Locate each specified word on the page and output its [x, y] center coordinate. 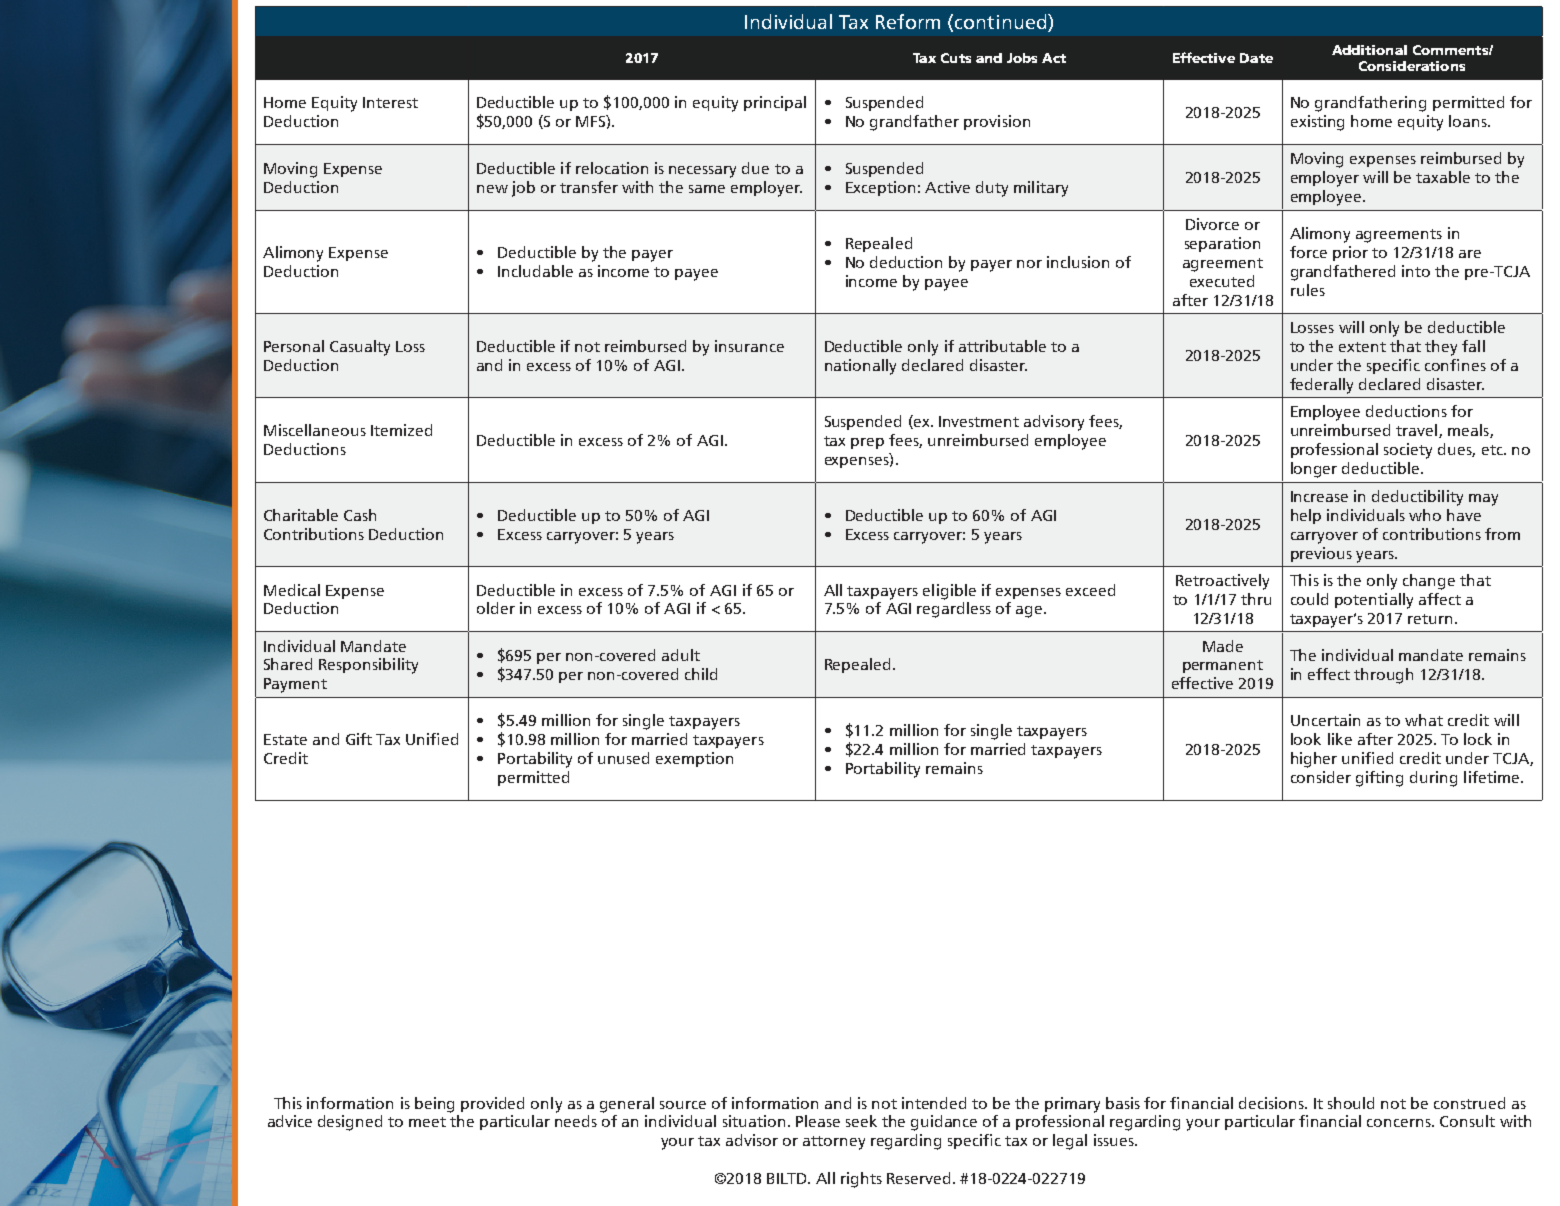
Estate [285, 739]
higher [1314, 760]
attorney [834, 1143]
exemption [694, 759]
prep [867, 443]
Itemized [401, 430]
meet [427, 1122]
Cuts [956, 58]
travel [1418, 431]
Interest [390, 102]
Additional [1369, 50]
